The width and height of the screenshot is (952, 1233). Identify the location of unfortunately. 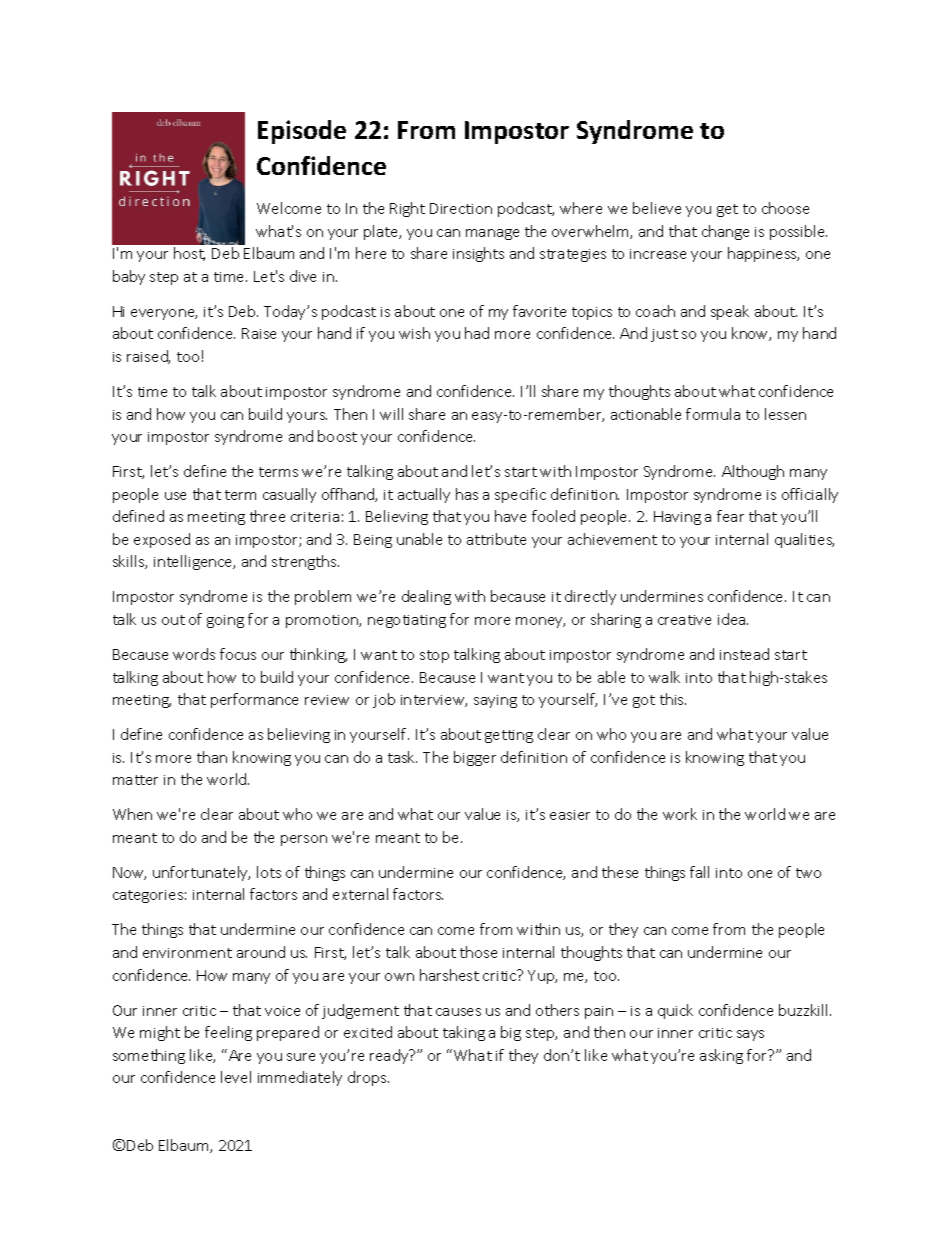
(201, 873).
